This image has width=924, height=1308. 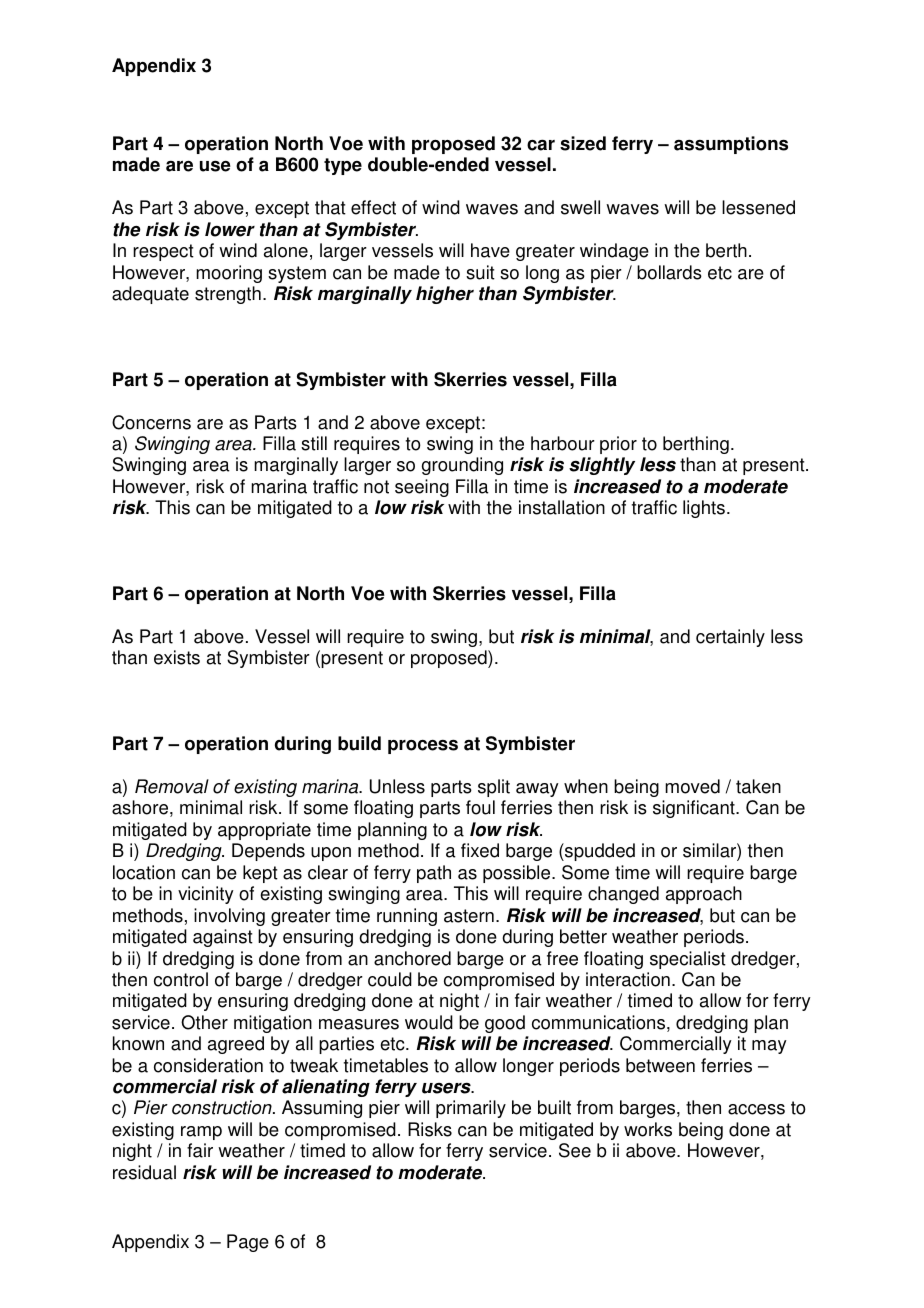 I want to click on Page, so click(x=248, y=1243).
